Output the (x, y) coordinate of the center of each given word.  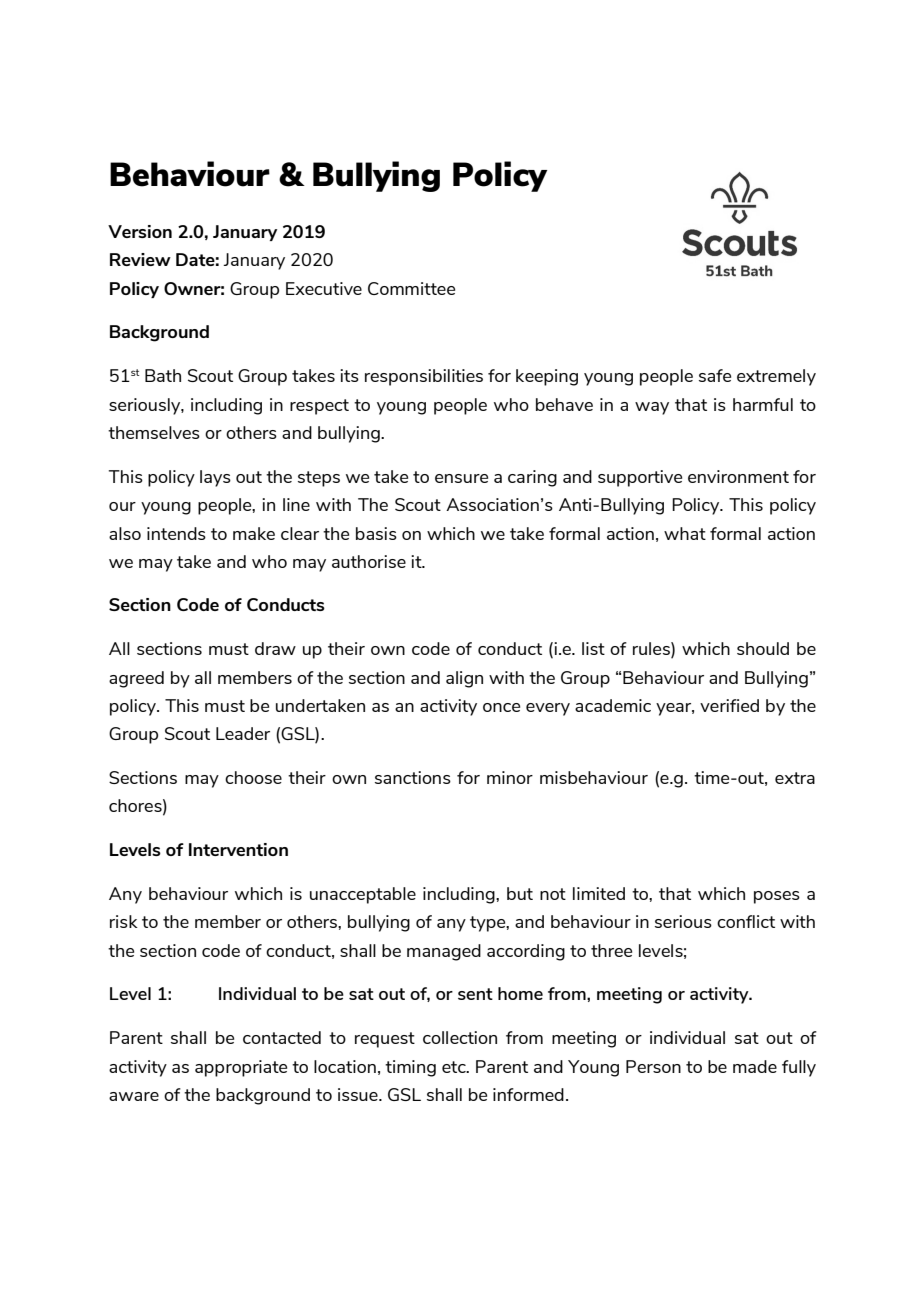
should (763, 648)
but (520, 893)
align (464, 679)
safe (715, 375)
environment (738, 476)
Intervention (238, 849)
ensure (461, 478)
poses (777, 897)
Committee (411, 288)
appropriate (241, 1068)
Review (140, 259)
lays (215, 478)
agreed (136, 679)
